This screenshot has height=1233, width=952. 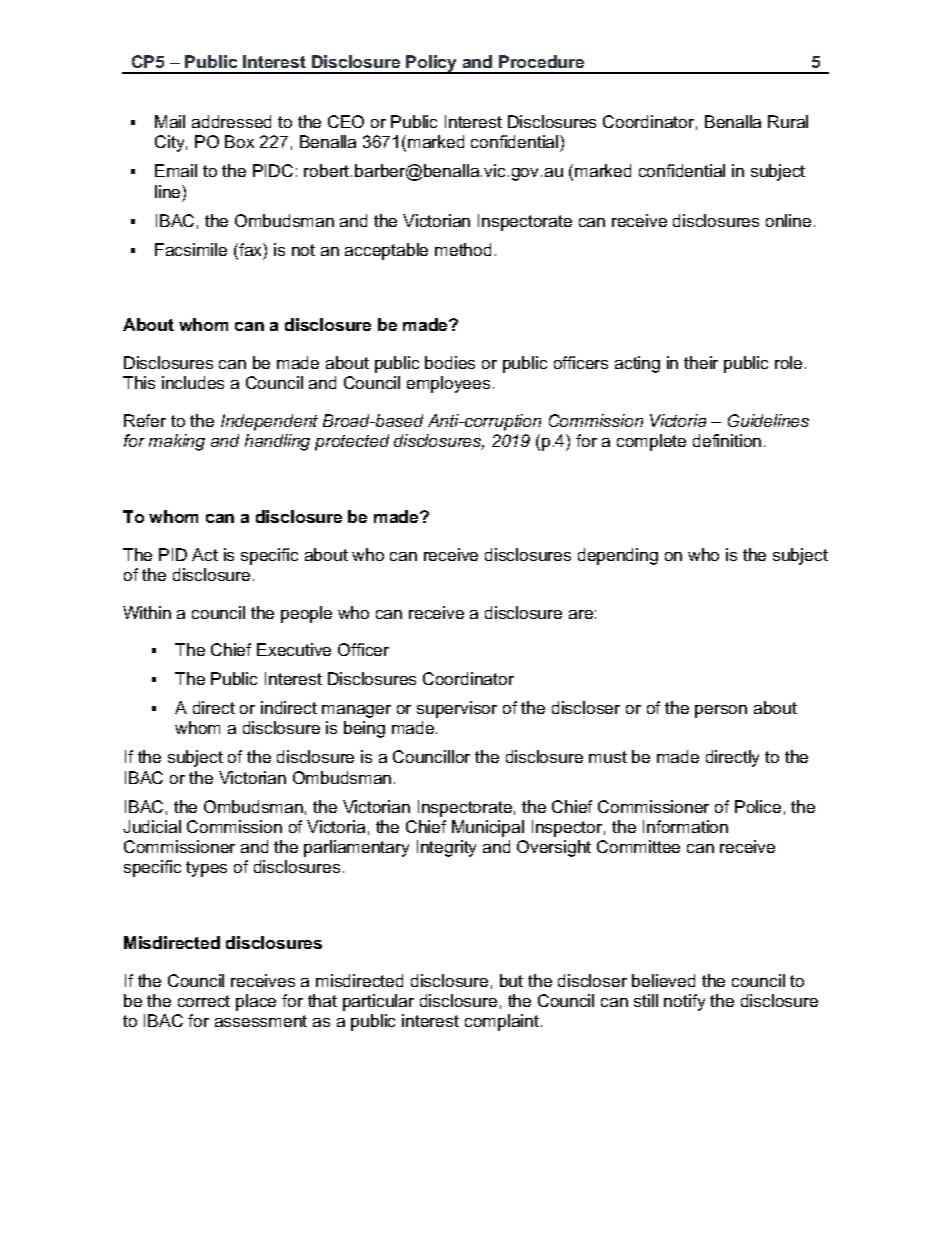 I want to click on Policy, so click(x=432, y=64).
